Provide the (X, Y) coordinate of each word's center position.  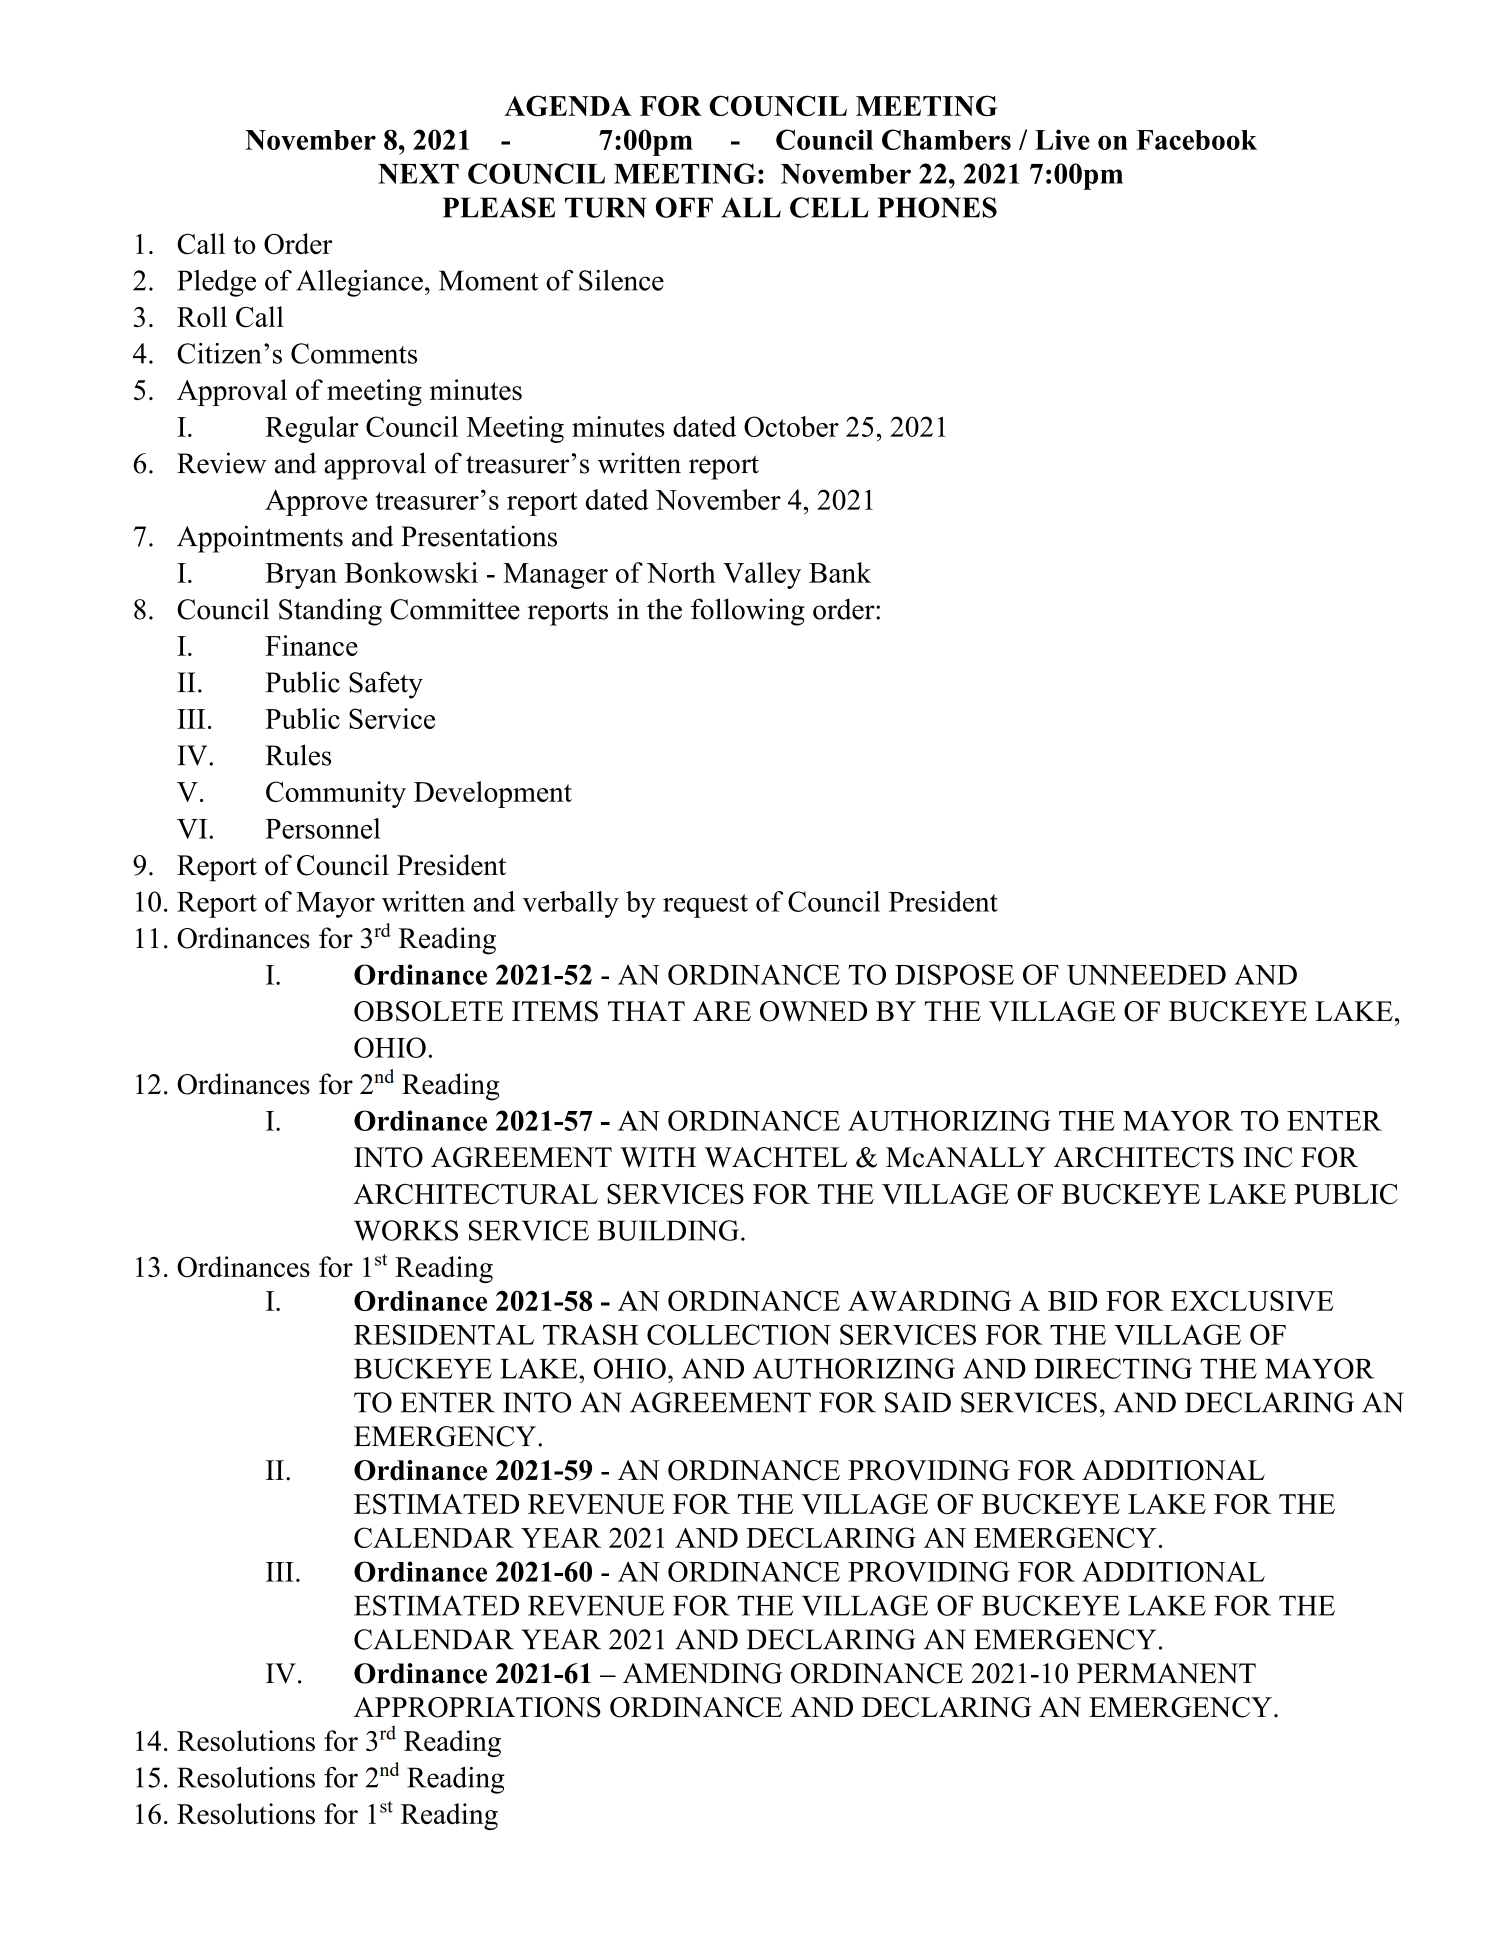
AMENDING (702, 1673)
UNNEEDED (1146, 975)
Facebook (1196, 140)
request (705, 906)
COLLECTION (739, 1334)
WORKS (406, 1230)
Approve (316, 502)
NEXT (418, 174)
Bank (840, 572)
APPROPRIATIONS (477, 1707)
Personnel (322, 828)
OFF (684, 207)
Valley (762, 575)
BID (1072, 1301)
